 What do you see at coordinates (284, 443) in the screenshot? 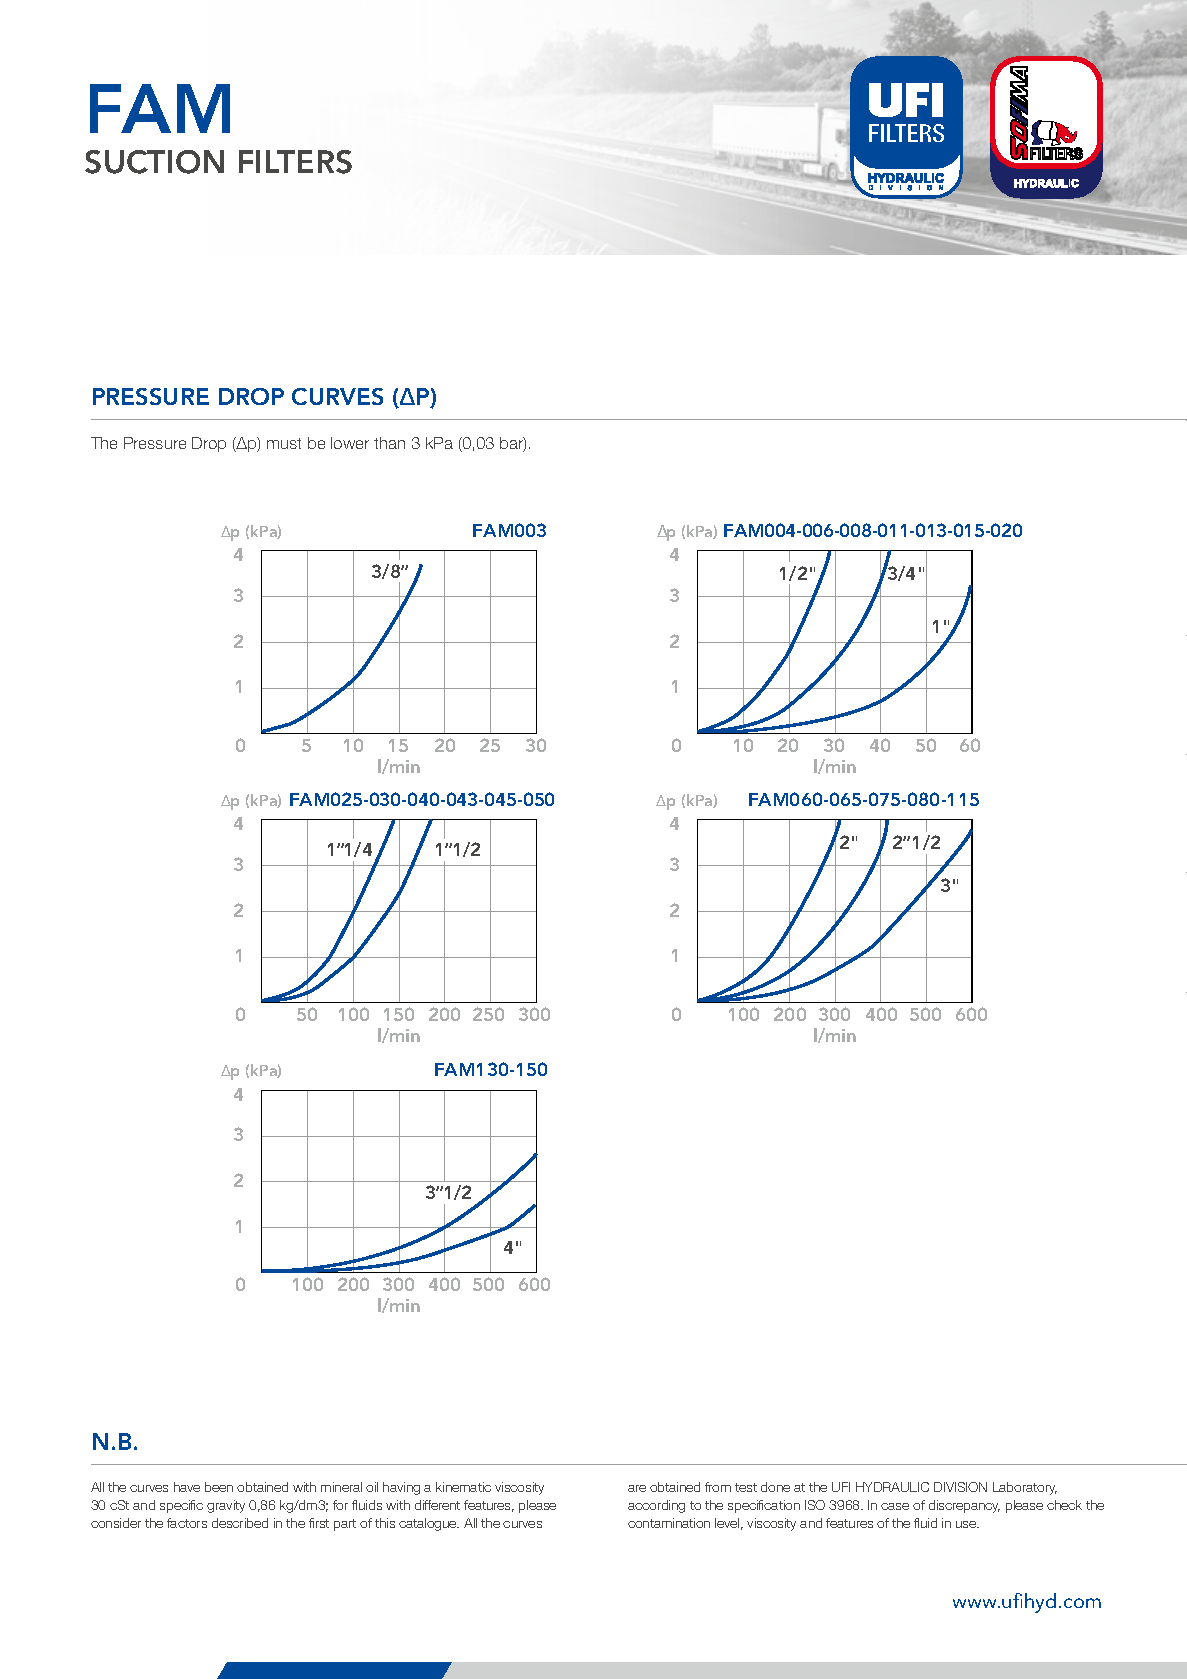
I see `must` at bounding box center [284, 443].
